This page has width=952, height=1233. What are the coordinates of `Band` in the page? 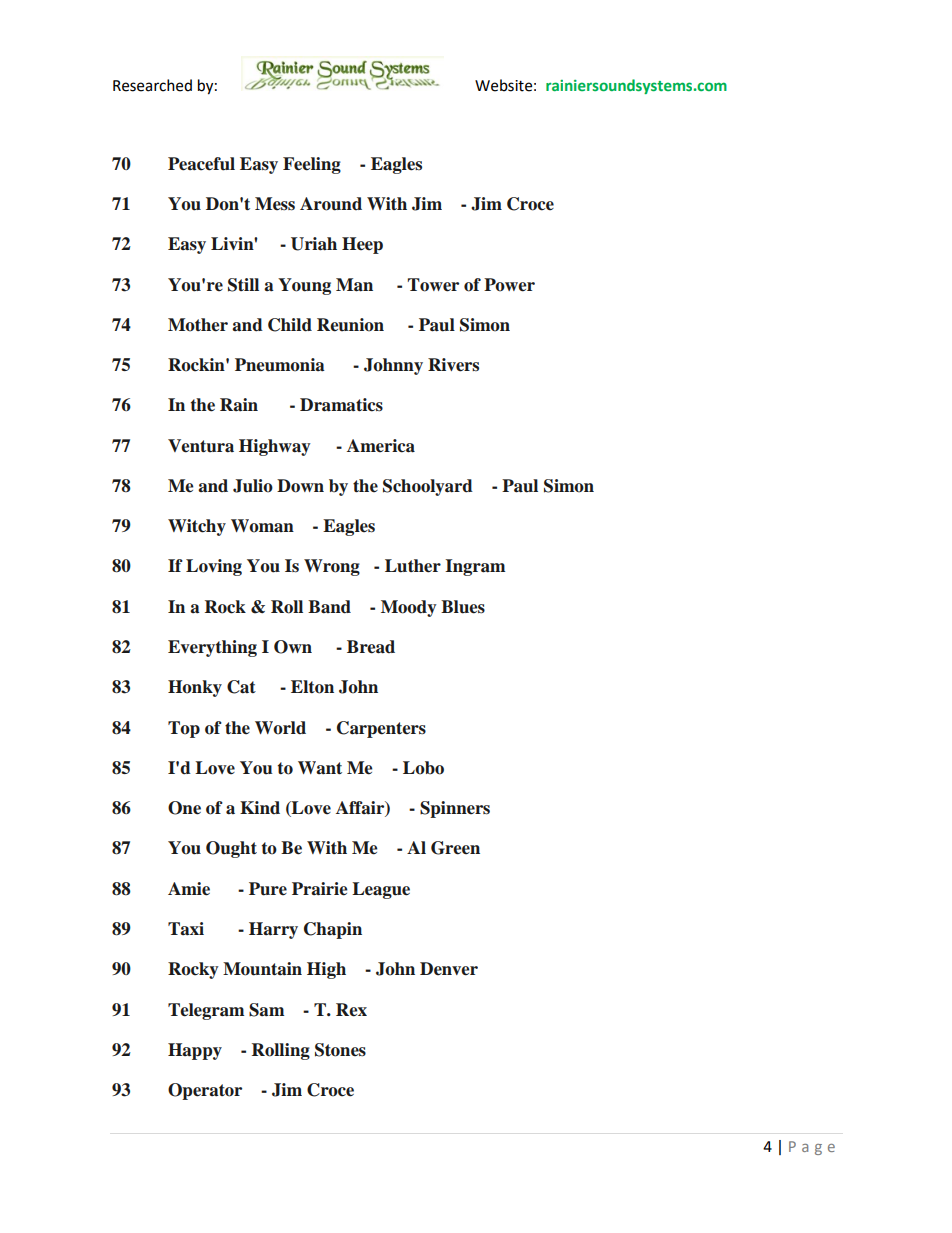 It's located at (329, 607).
